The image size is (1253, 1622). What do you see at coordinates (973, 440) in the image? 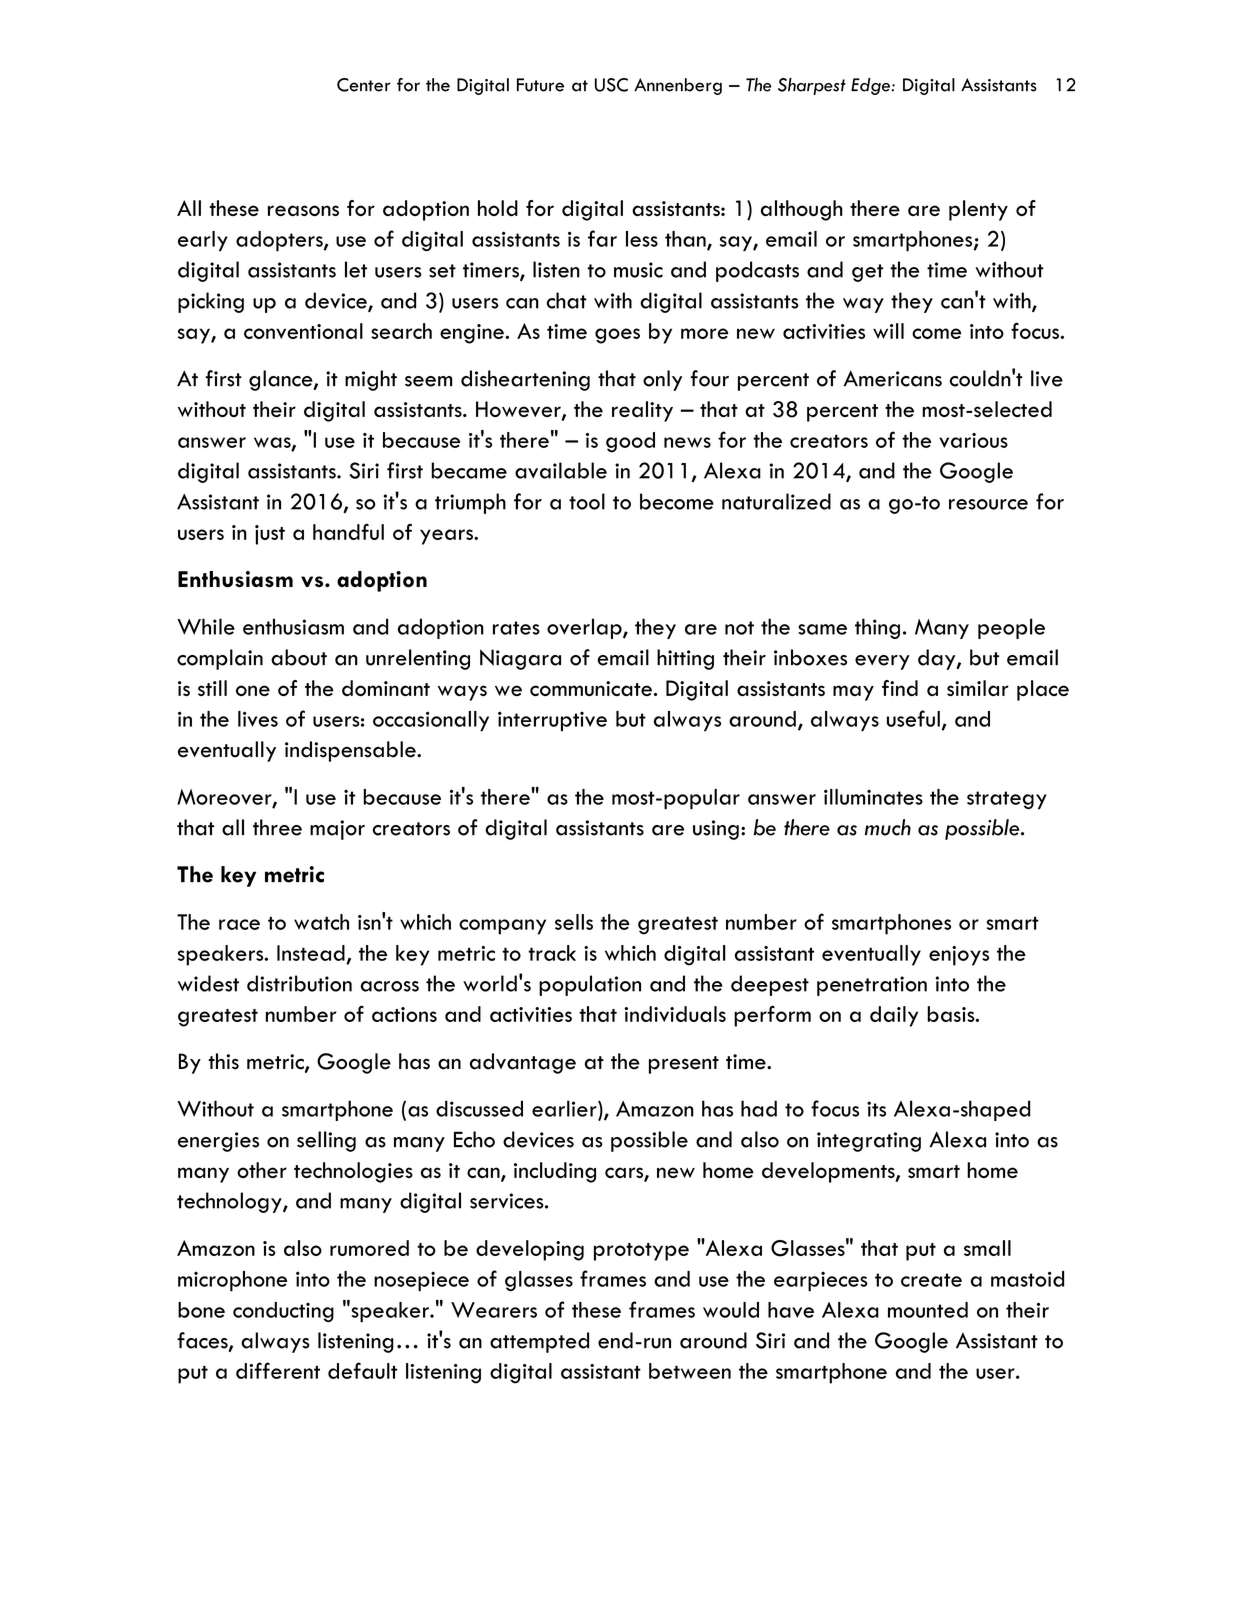
I see `various` at bounding box center [973, 440].
